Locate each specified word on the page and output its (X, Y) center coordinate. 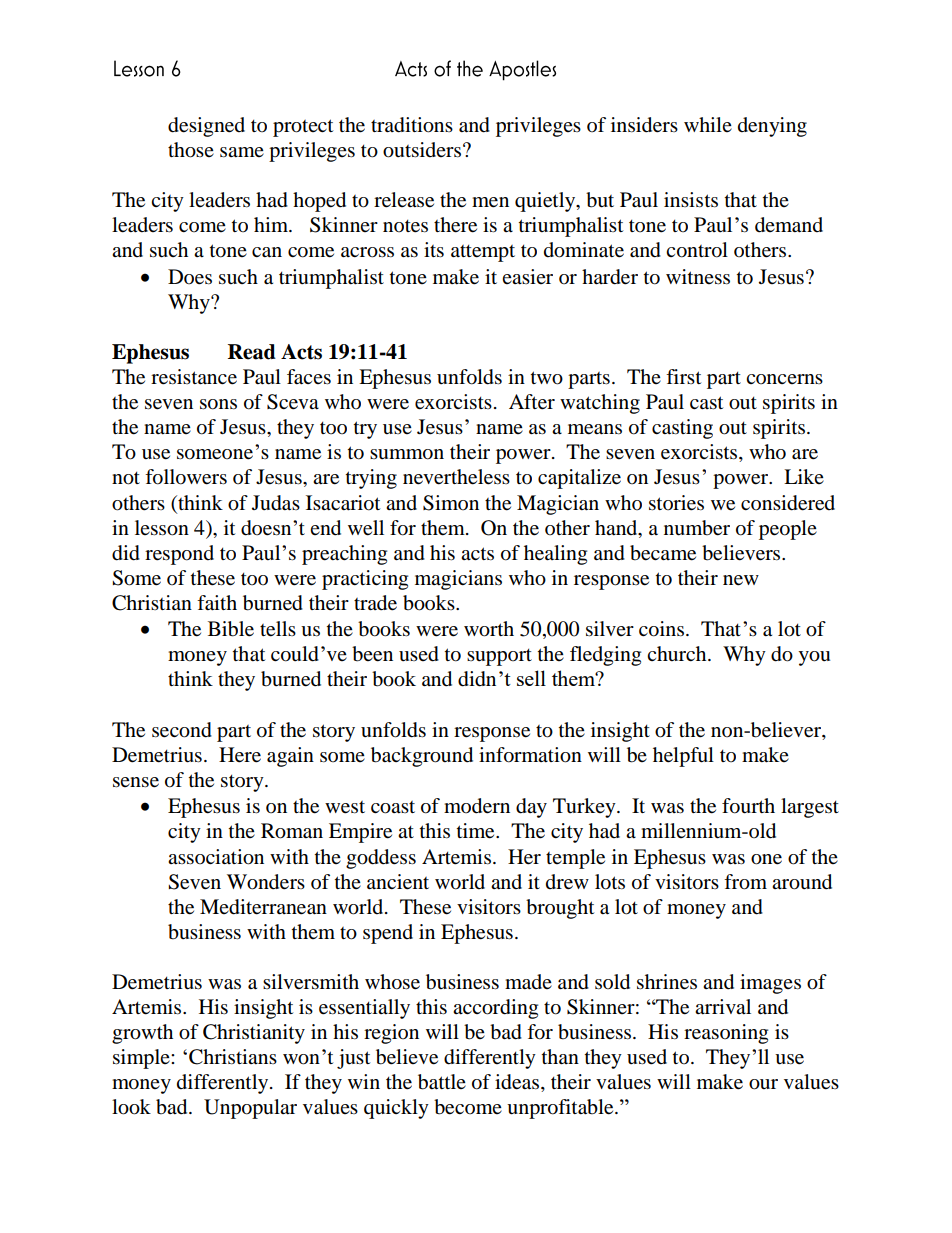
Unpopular (250, 1109)
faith (217, 603)
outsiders (422, 150)
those (191, 150)
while (708, 124)
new (741, 580)
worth (489, 629)
